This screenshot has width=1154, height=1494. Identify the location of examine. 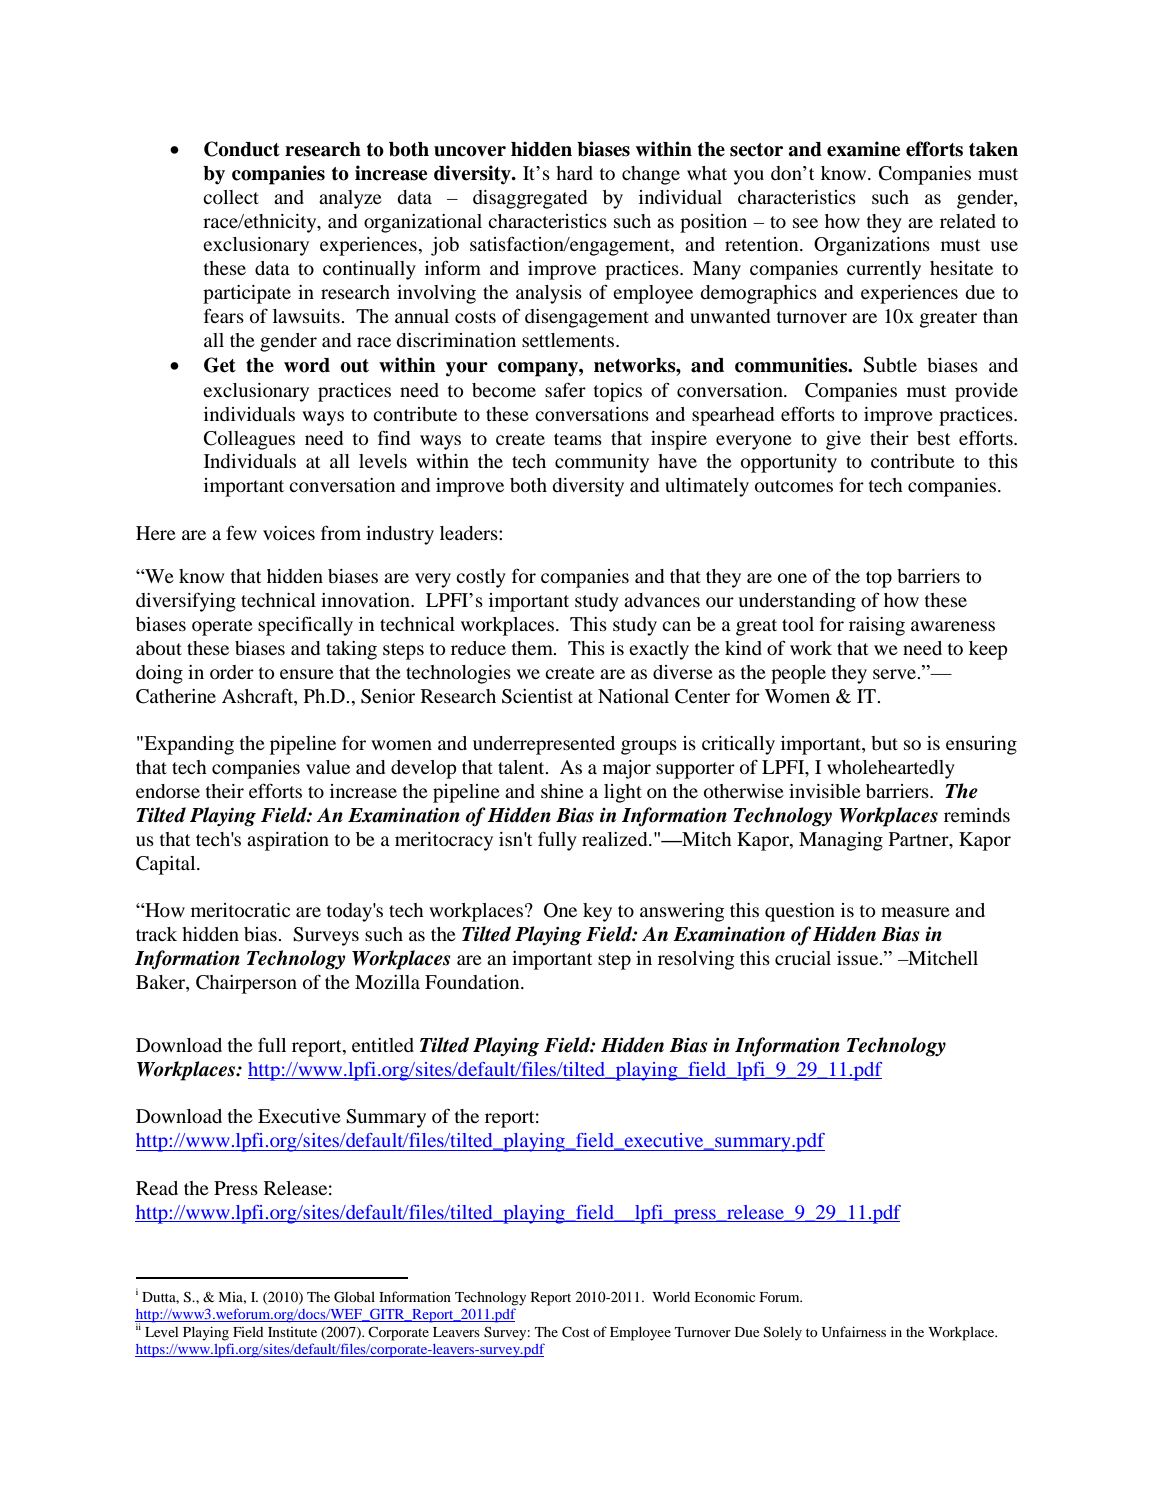
(863, 149).
